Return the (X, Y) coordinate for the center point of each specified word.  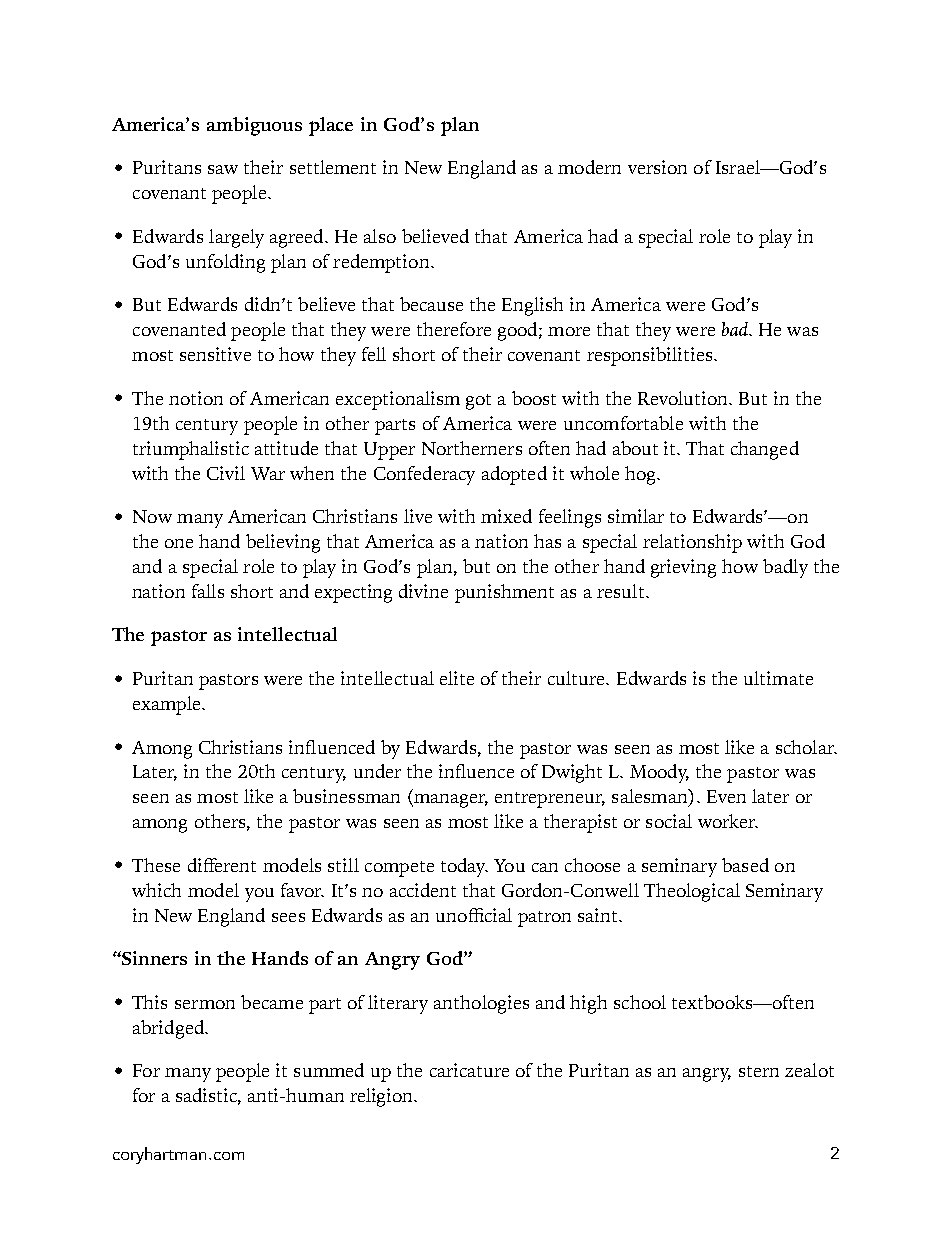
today (464, 867)
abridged (169, 1029)
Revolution (684, 398)
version (657, 167)
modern (589, 167)
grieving (683, 568)
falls (208, 591)
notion (196, 398)
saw (223, 169)
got (478, 402)
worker (728, 821)
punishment (504, 593)
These (156, 865)
